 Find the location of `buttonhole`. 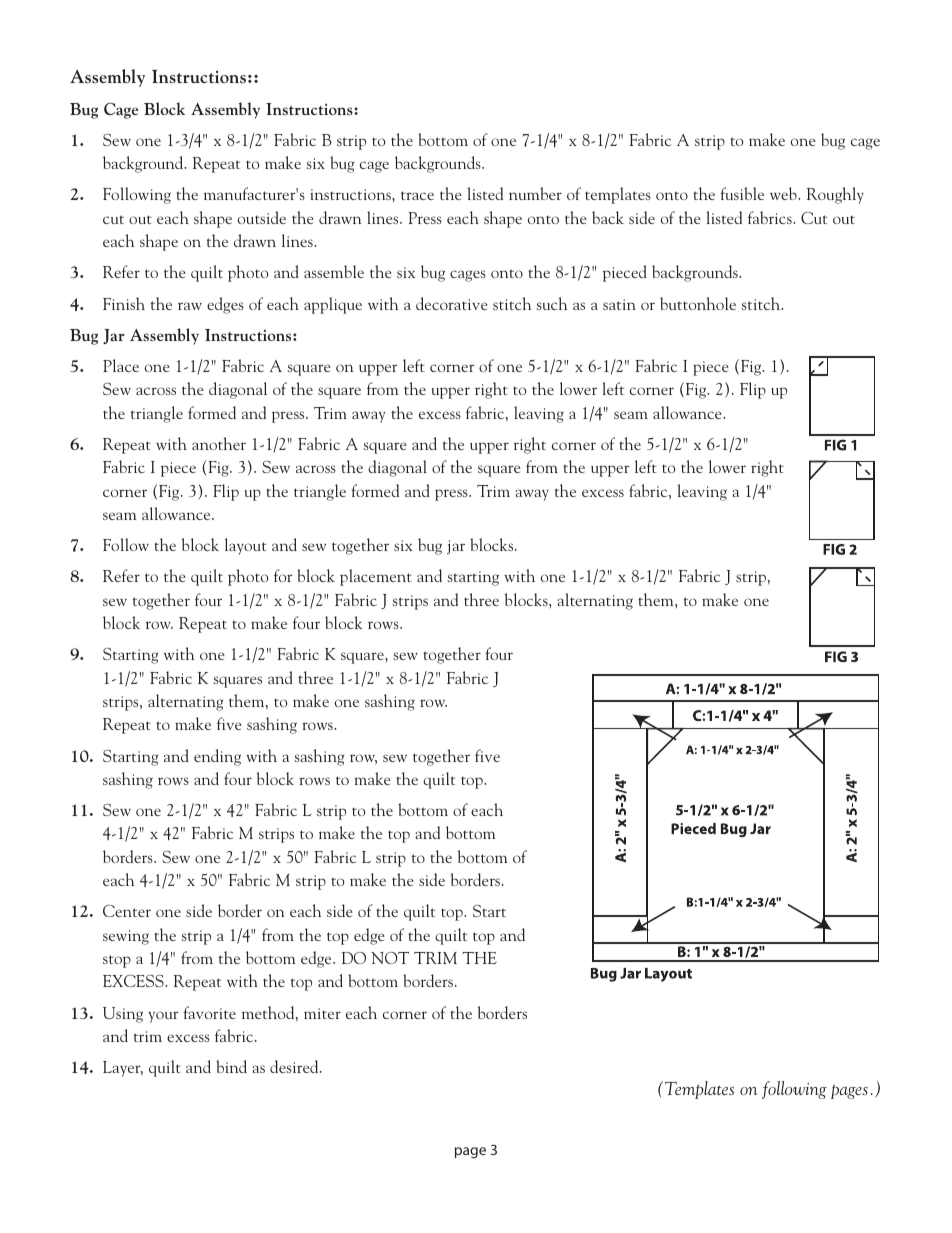

buttonhole is located at coordinates (698, 303).
